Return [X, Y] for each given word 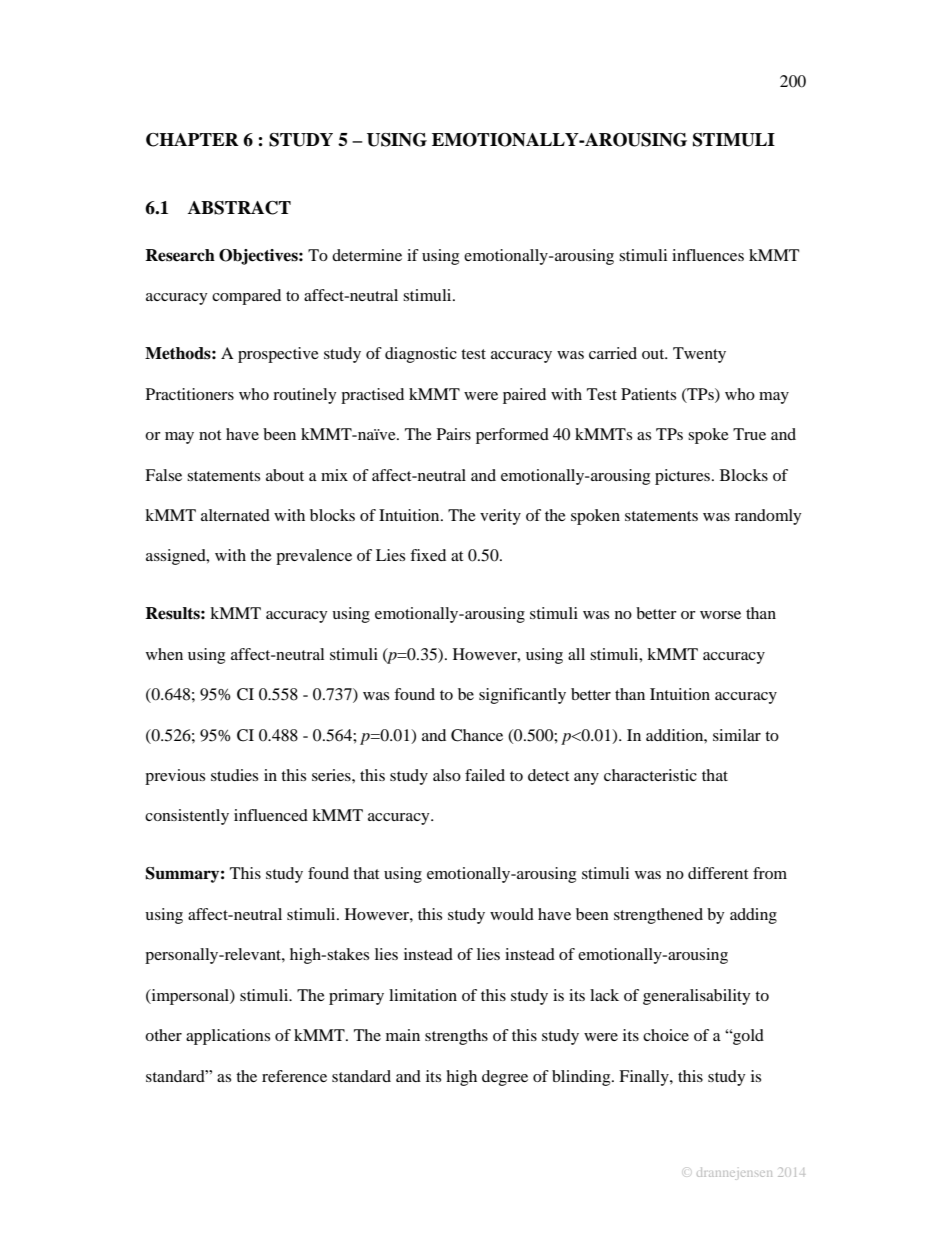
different [718, 873]
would [512, 914]
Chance [477, 735]
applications [228, 1037]
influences [708, 255]
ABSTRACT [239, 208]
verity [500, 517]
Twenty [699, 355]
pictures [684, 477]
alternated [235, 515]
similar [737, 735]
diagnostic [421, 355]
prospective [278, 355]
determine [367, 255]
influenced [271, 815]
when [164, 654]
